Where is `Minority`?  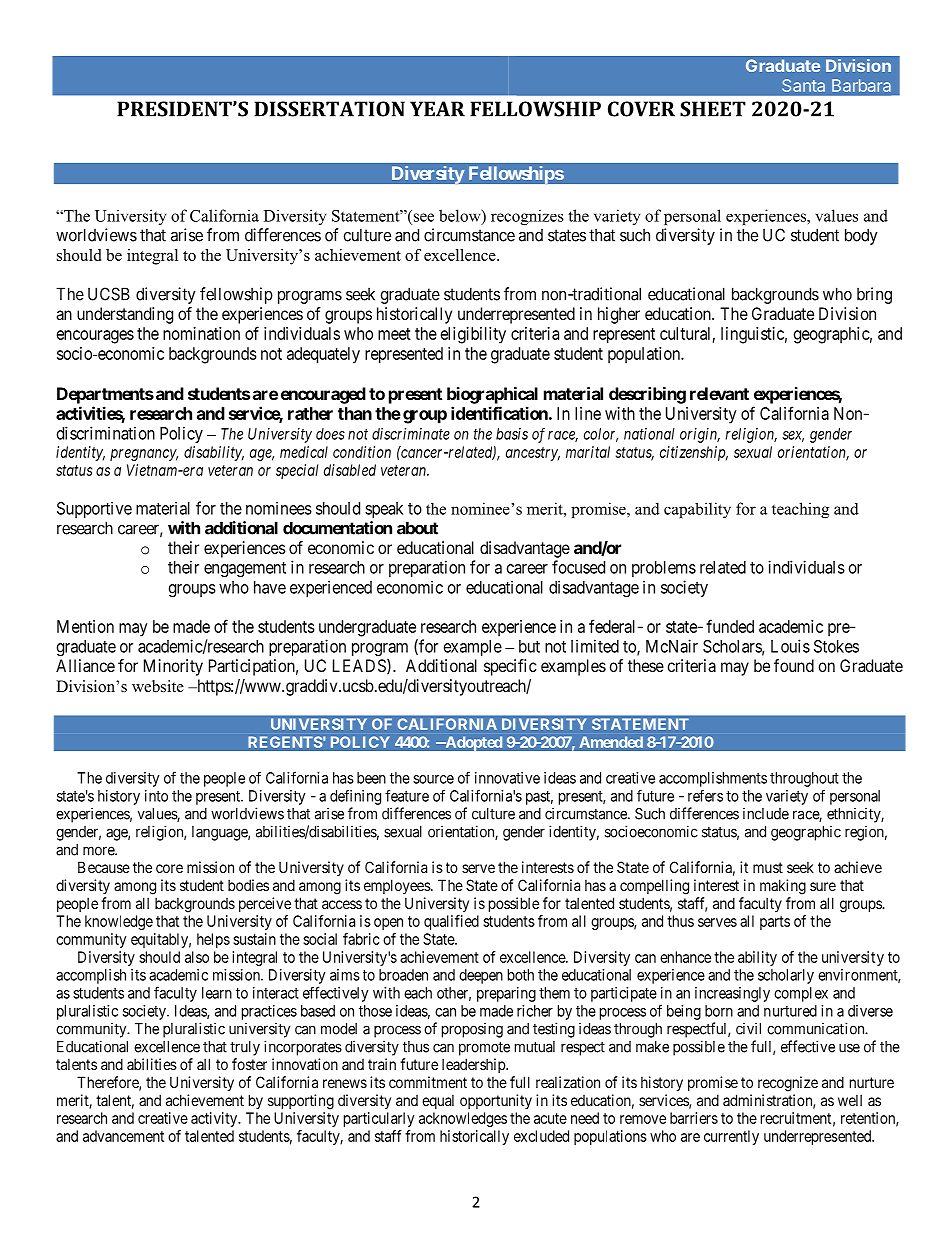
Minority is located at coordinates (173, 667).
